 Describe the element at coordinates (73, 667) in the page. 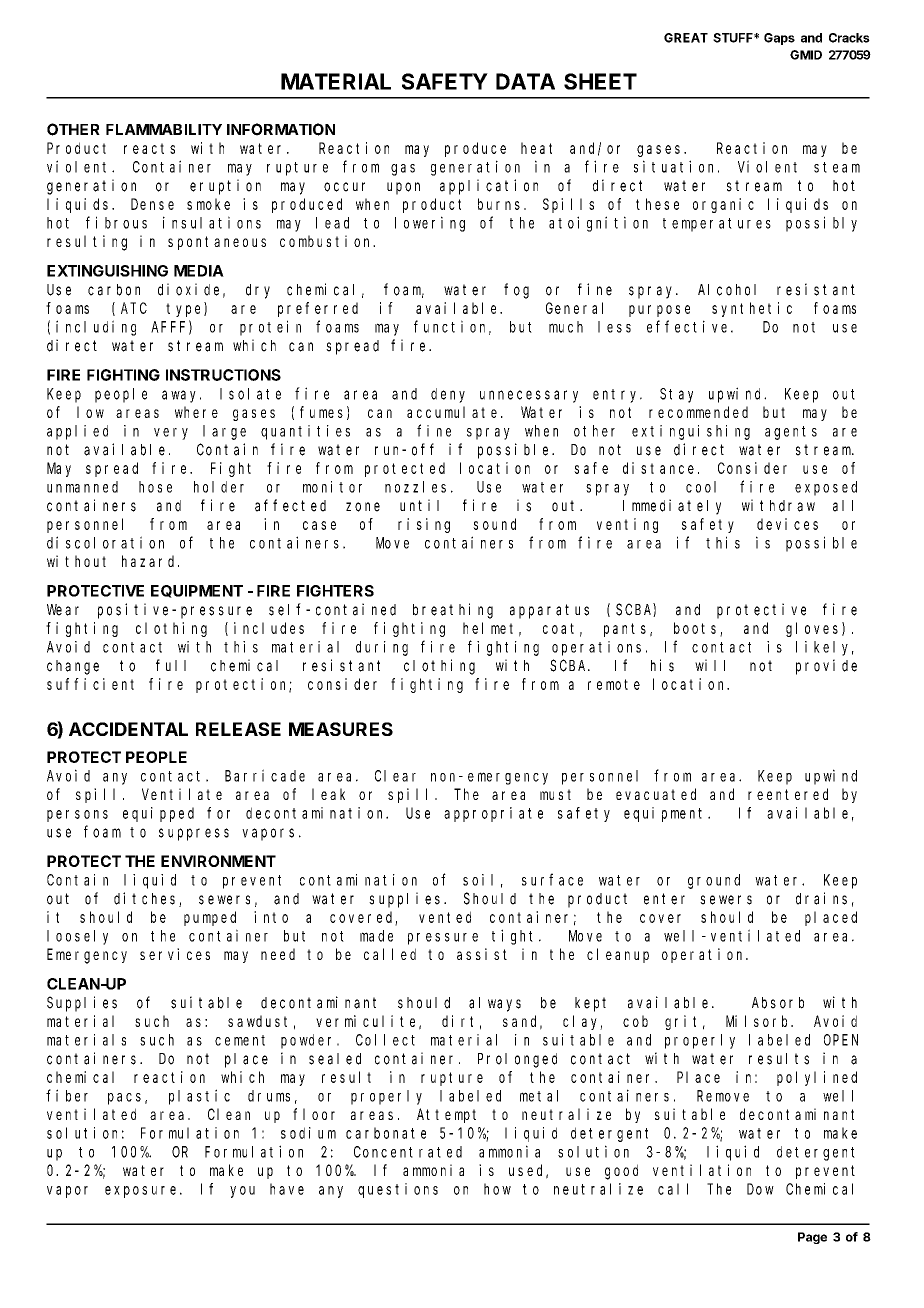

I see `change` at that location.
